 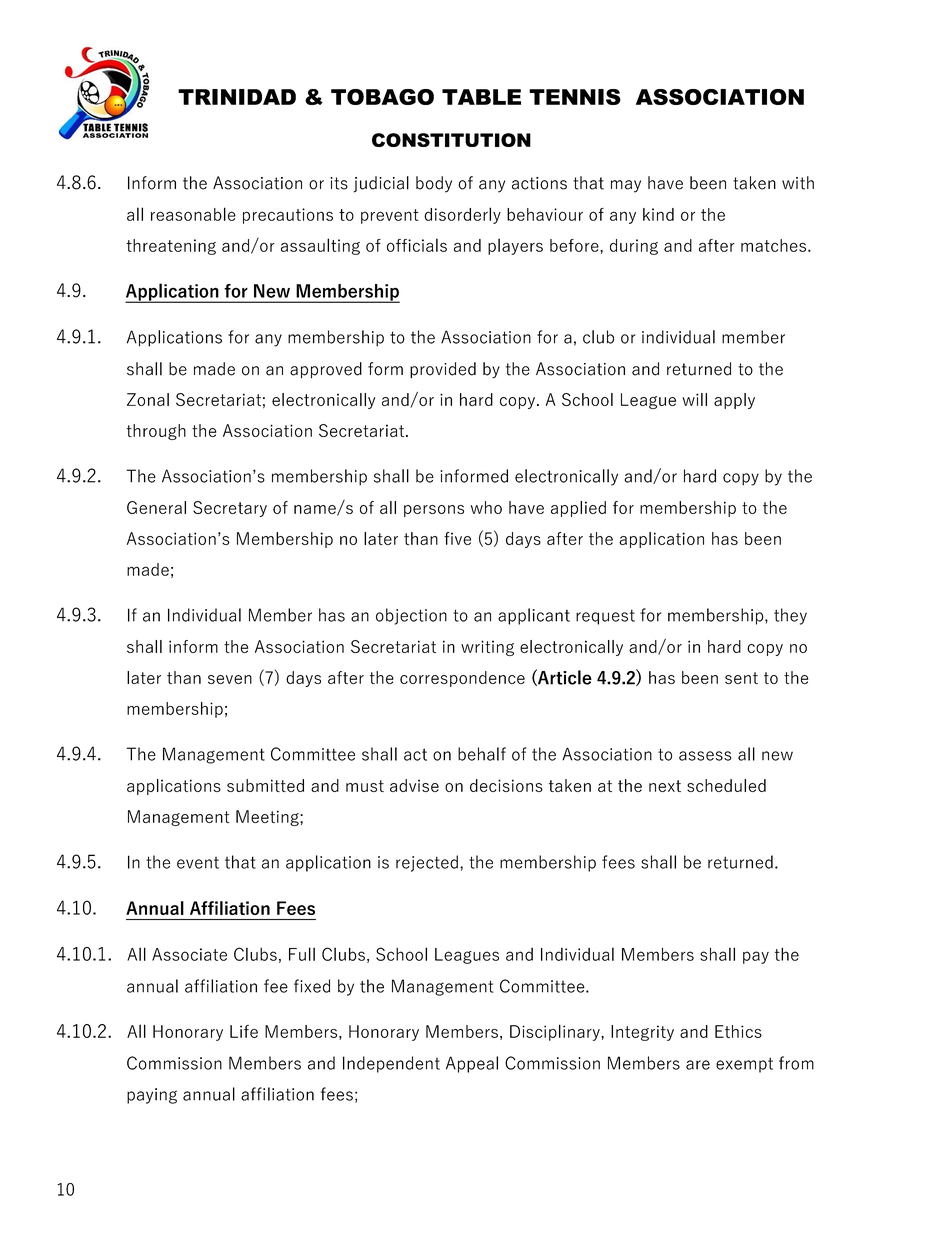 What do you see at coordinates (790, 616) in the screenshot?
I see `they` at bounding box center [790, 616].
